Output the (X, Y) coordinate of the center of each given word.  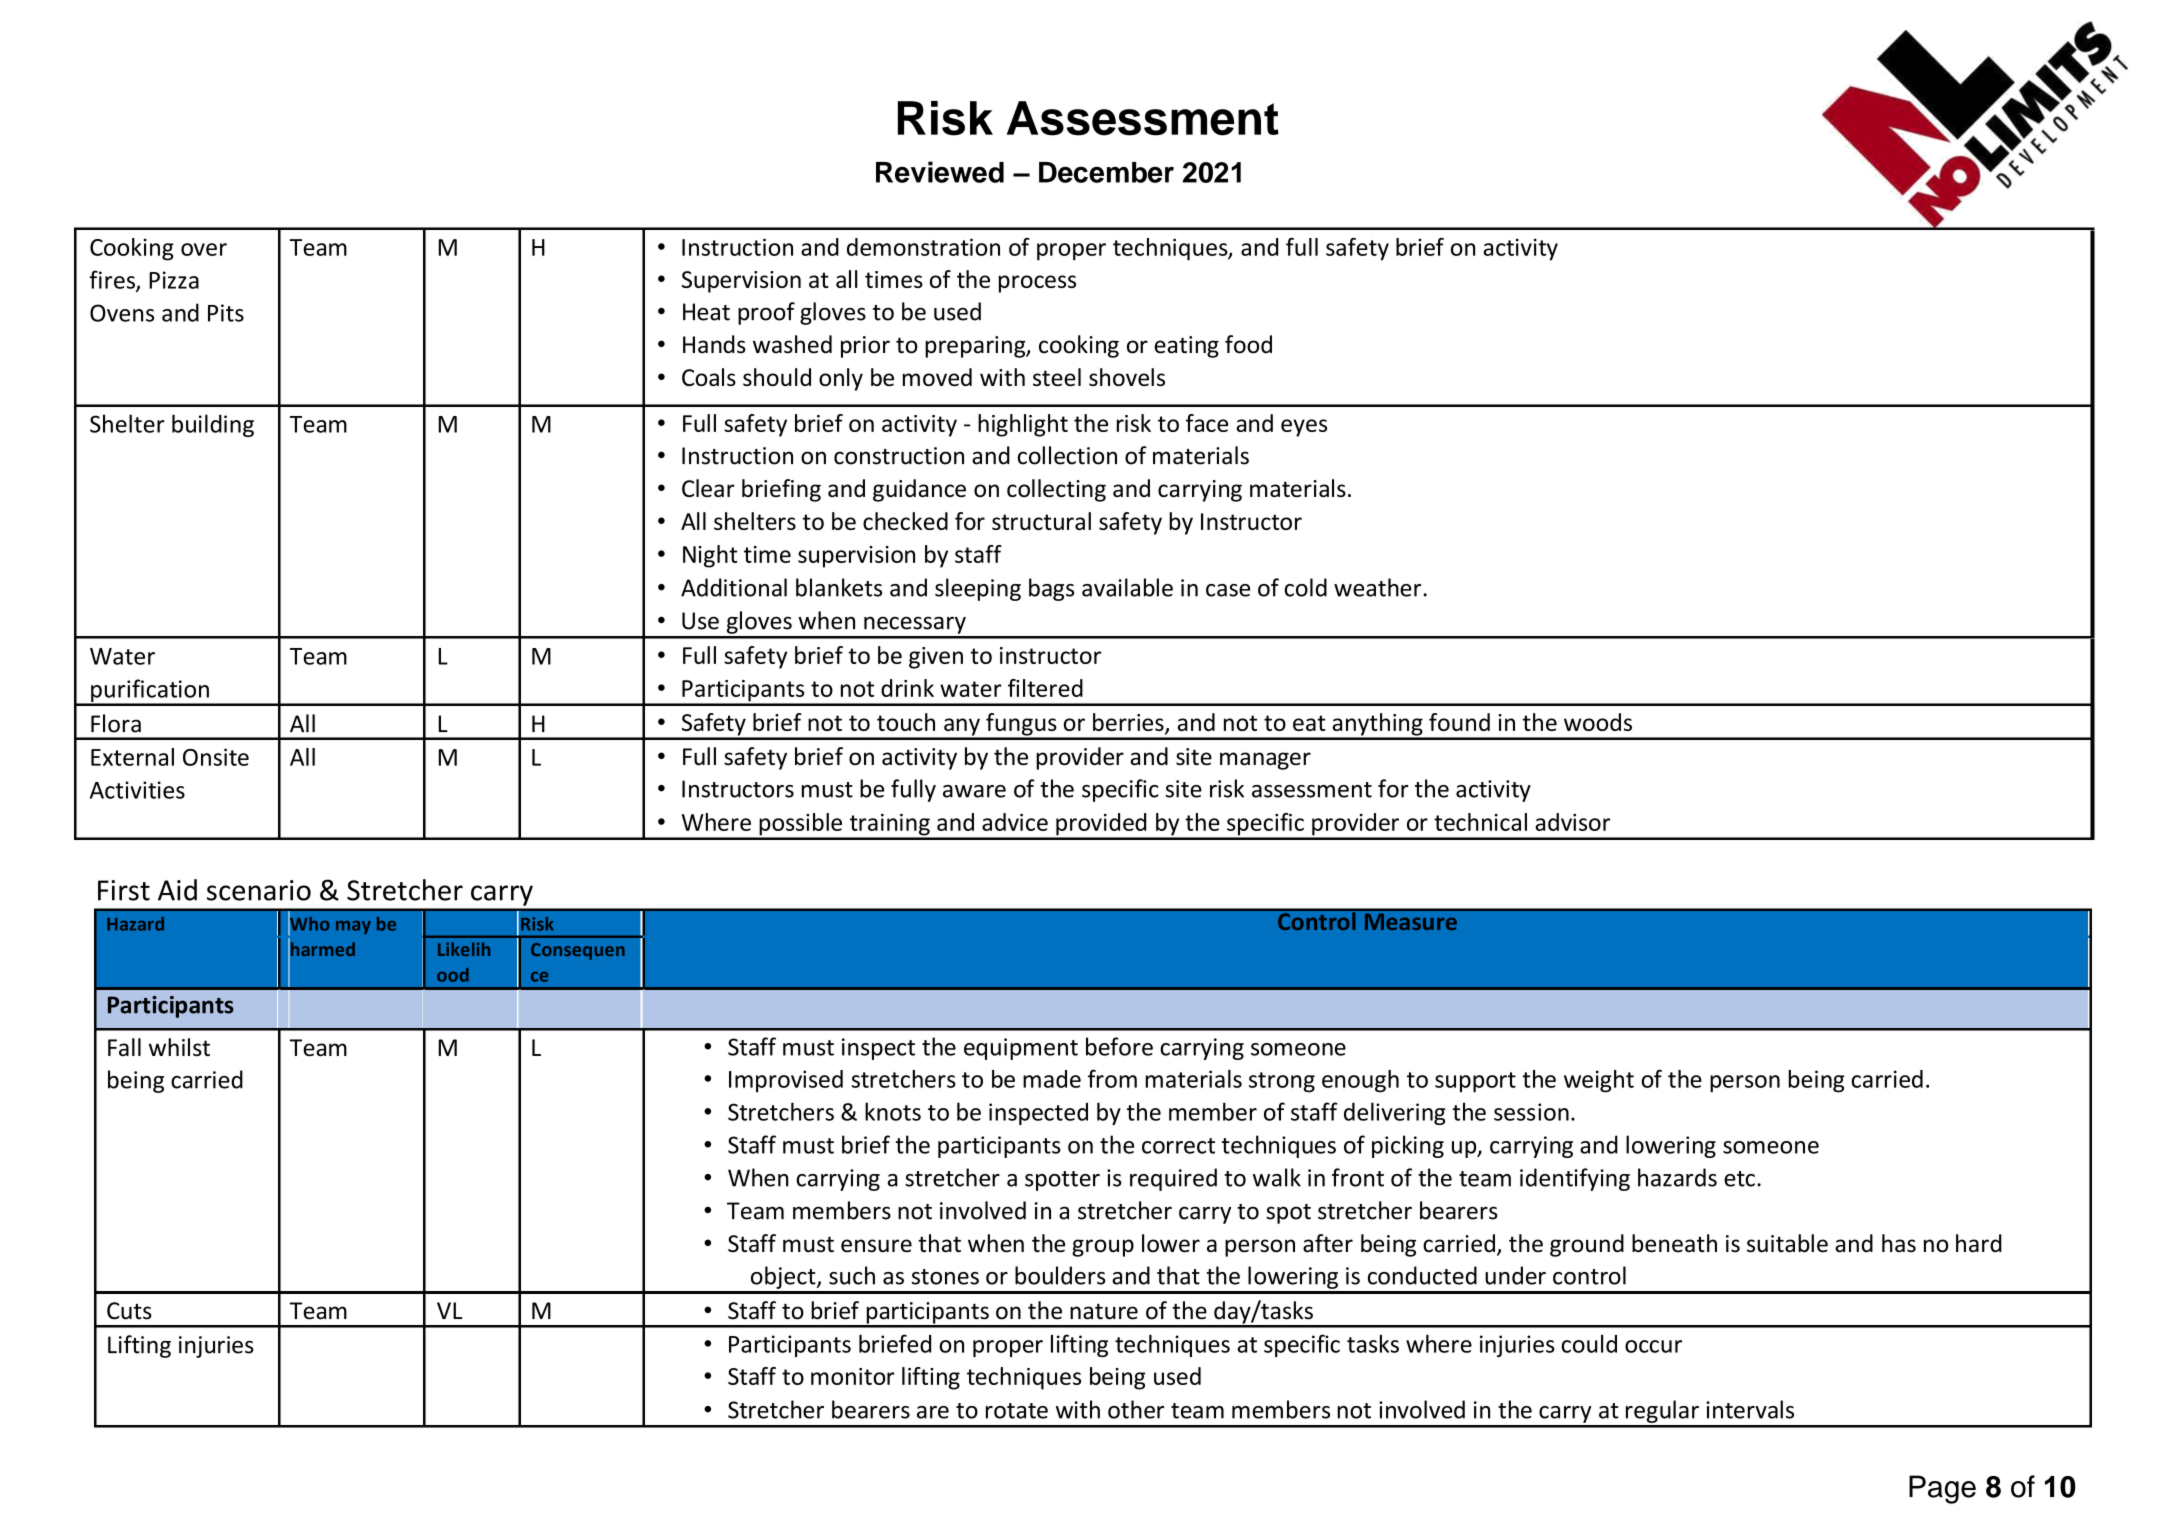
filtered (1045, 688)
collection (1067, 455)
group (1103, 1248)
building (213, 425)
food (1248, 344)
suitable (1787, 1243)
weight (1599, 1081)
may (353, 927)
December (1106, 172)
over (204, 249)
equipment (1021, 1049)
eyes (1304, 428)
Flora (116, 723)
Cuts (129, 1311)
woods (1598, 722)
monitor (853, 1376)
